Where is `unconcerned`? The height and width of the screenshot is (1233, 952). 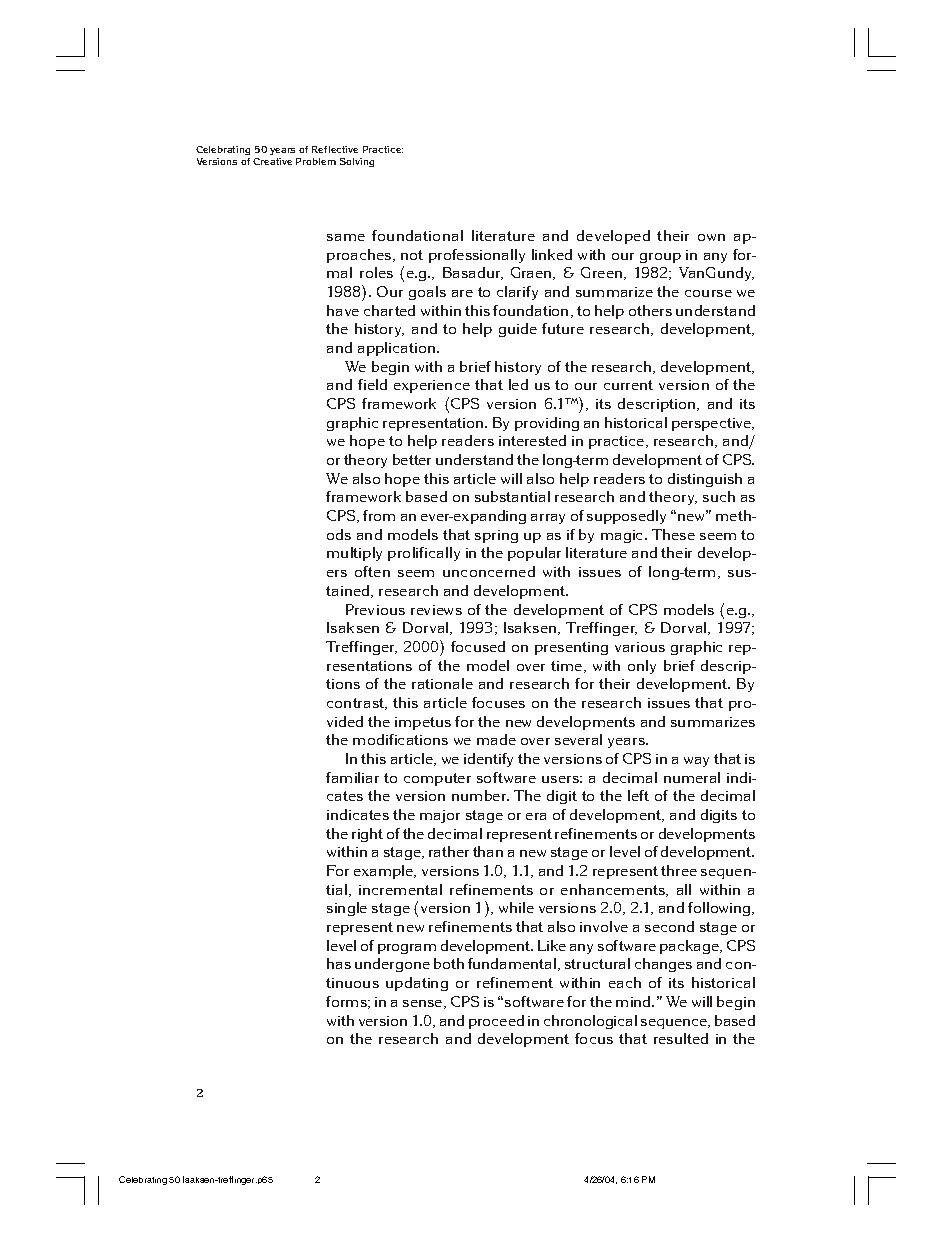 unconcerned is located at coordinates (489, 571).
